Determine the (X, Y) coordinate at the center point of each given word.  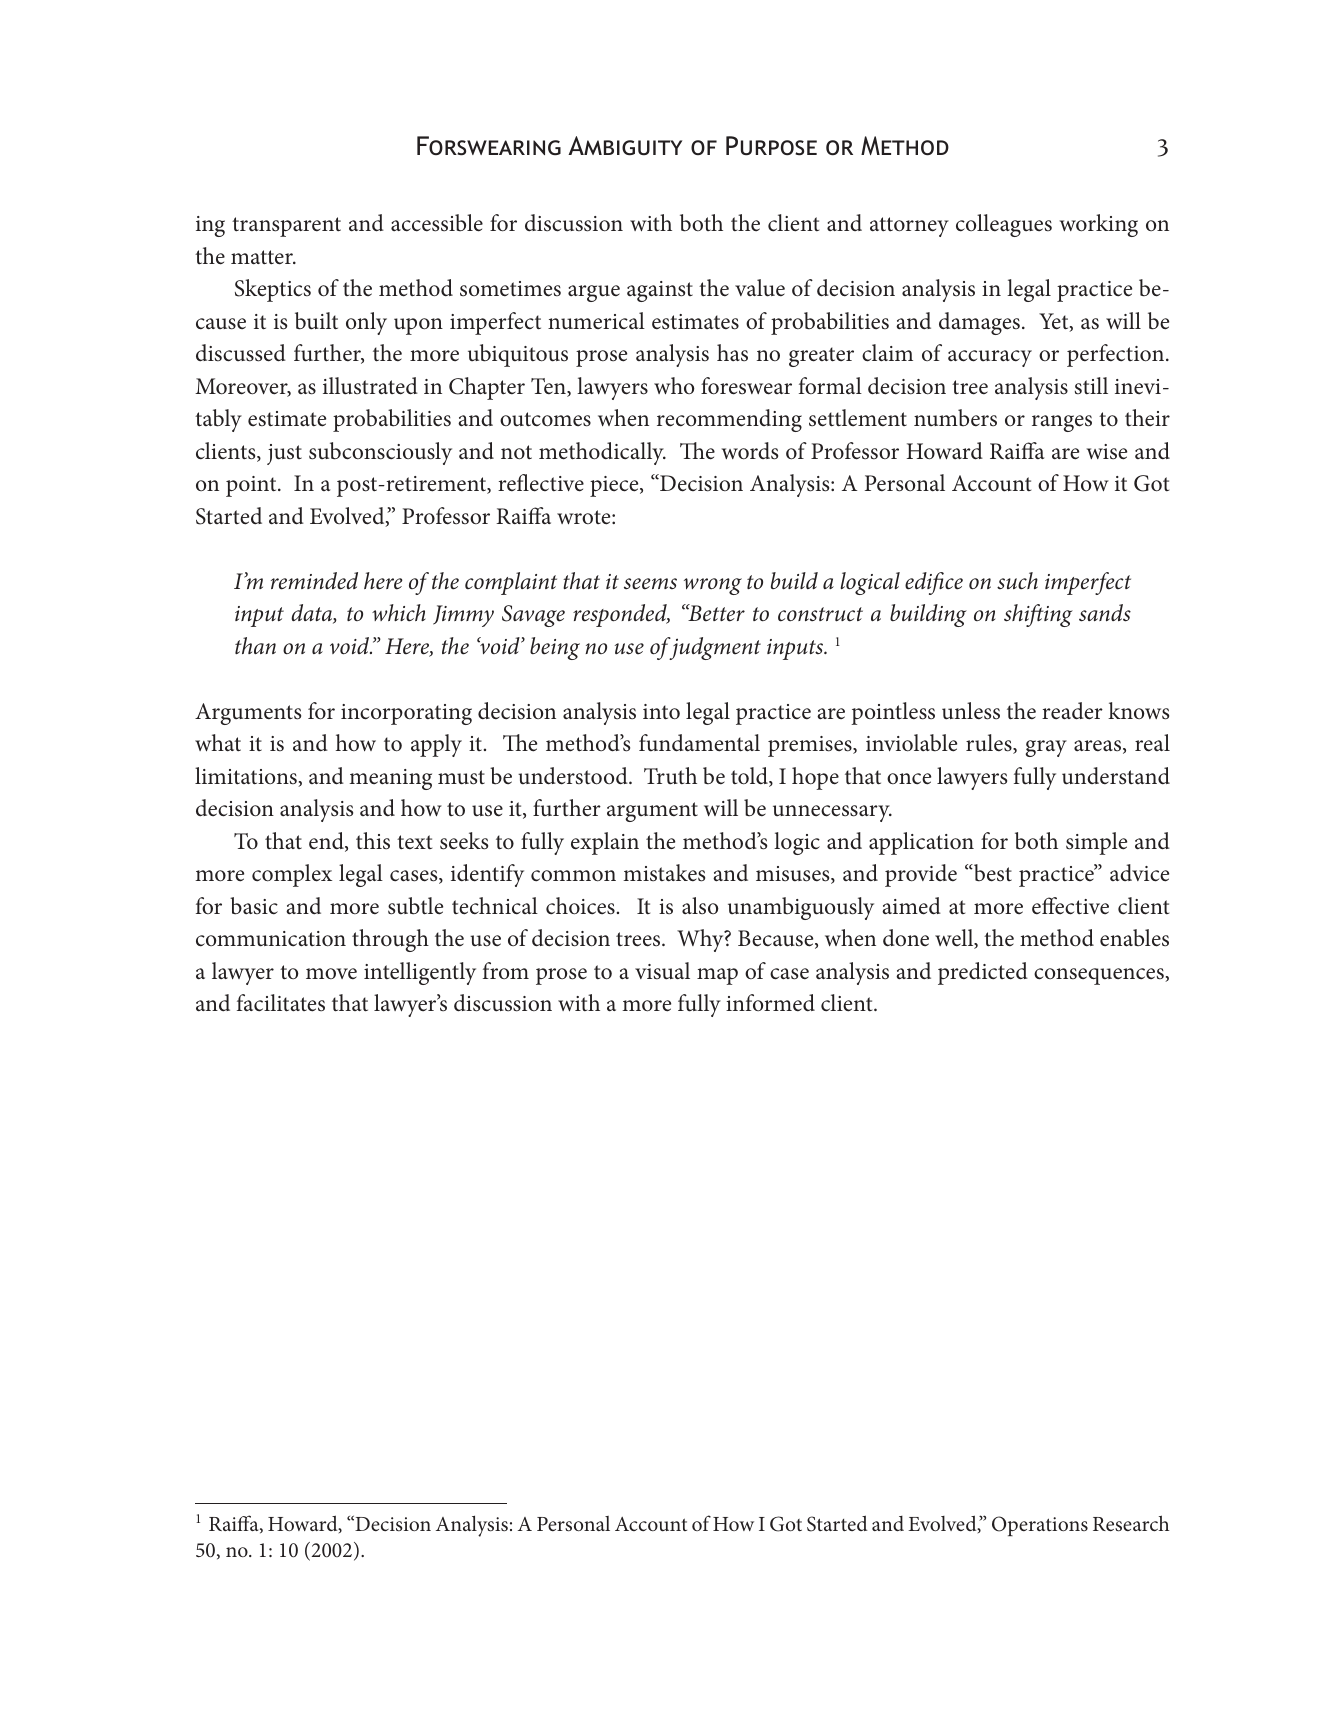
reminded (314, 581)
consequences (1100, 976)
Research (1131, 1523)
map (717, 976)
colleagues (1004, 225)
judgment (714, 648)
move (331, 973)
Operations (1040, 1526)
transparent (286, 227)
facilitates (281, 1003)
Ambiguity (625, 145)
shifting (1038, 615)
